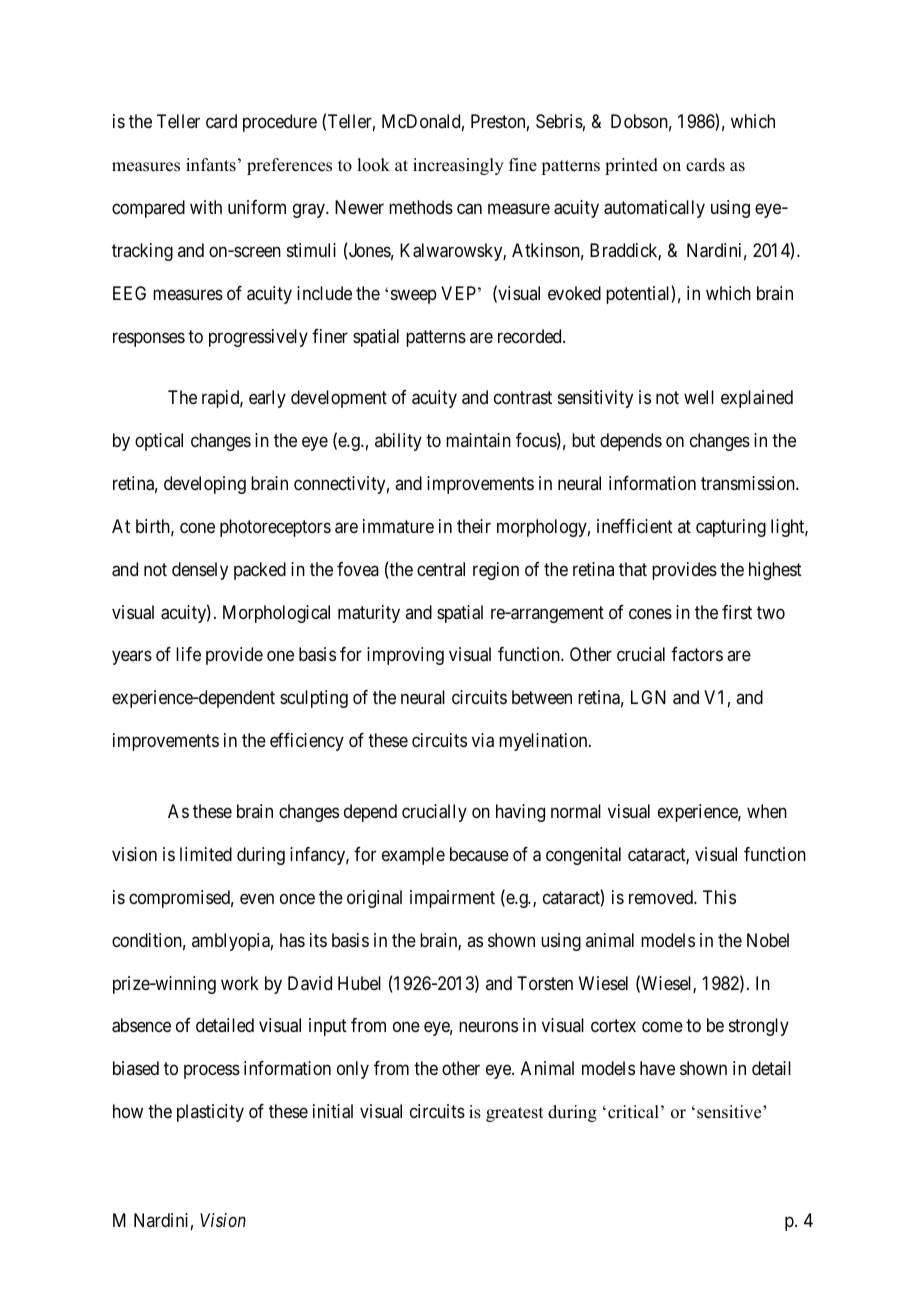 Image resolution: width=924 pixels, height=1308 pixels. What do you see at coordinates (458, 166) in the document?
I see `increasingly` at bounding box center [458, 166].
